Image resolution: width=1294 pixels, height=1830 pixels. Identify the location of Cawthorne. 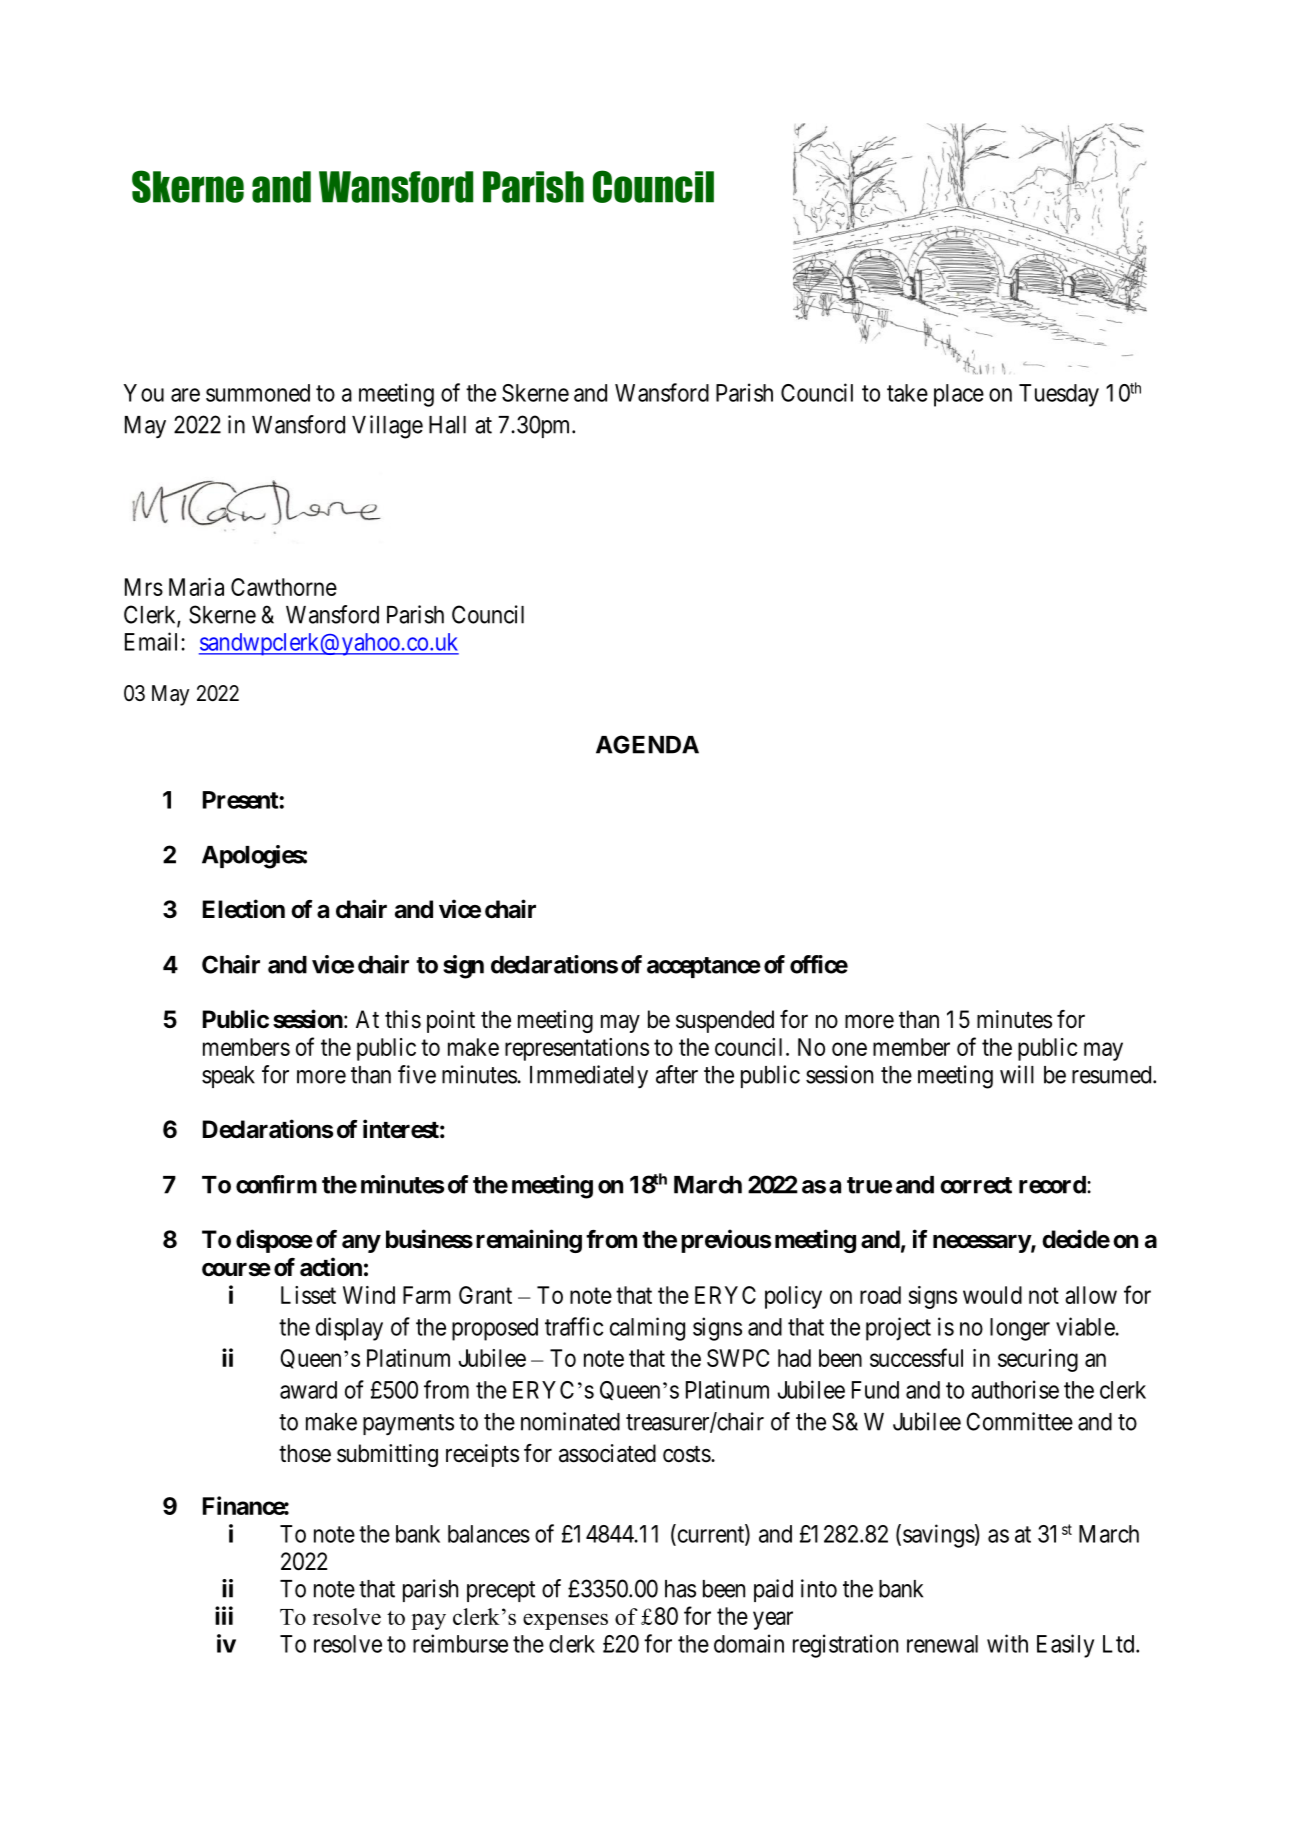
(284, 587).
